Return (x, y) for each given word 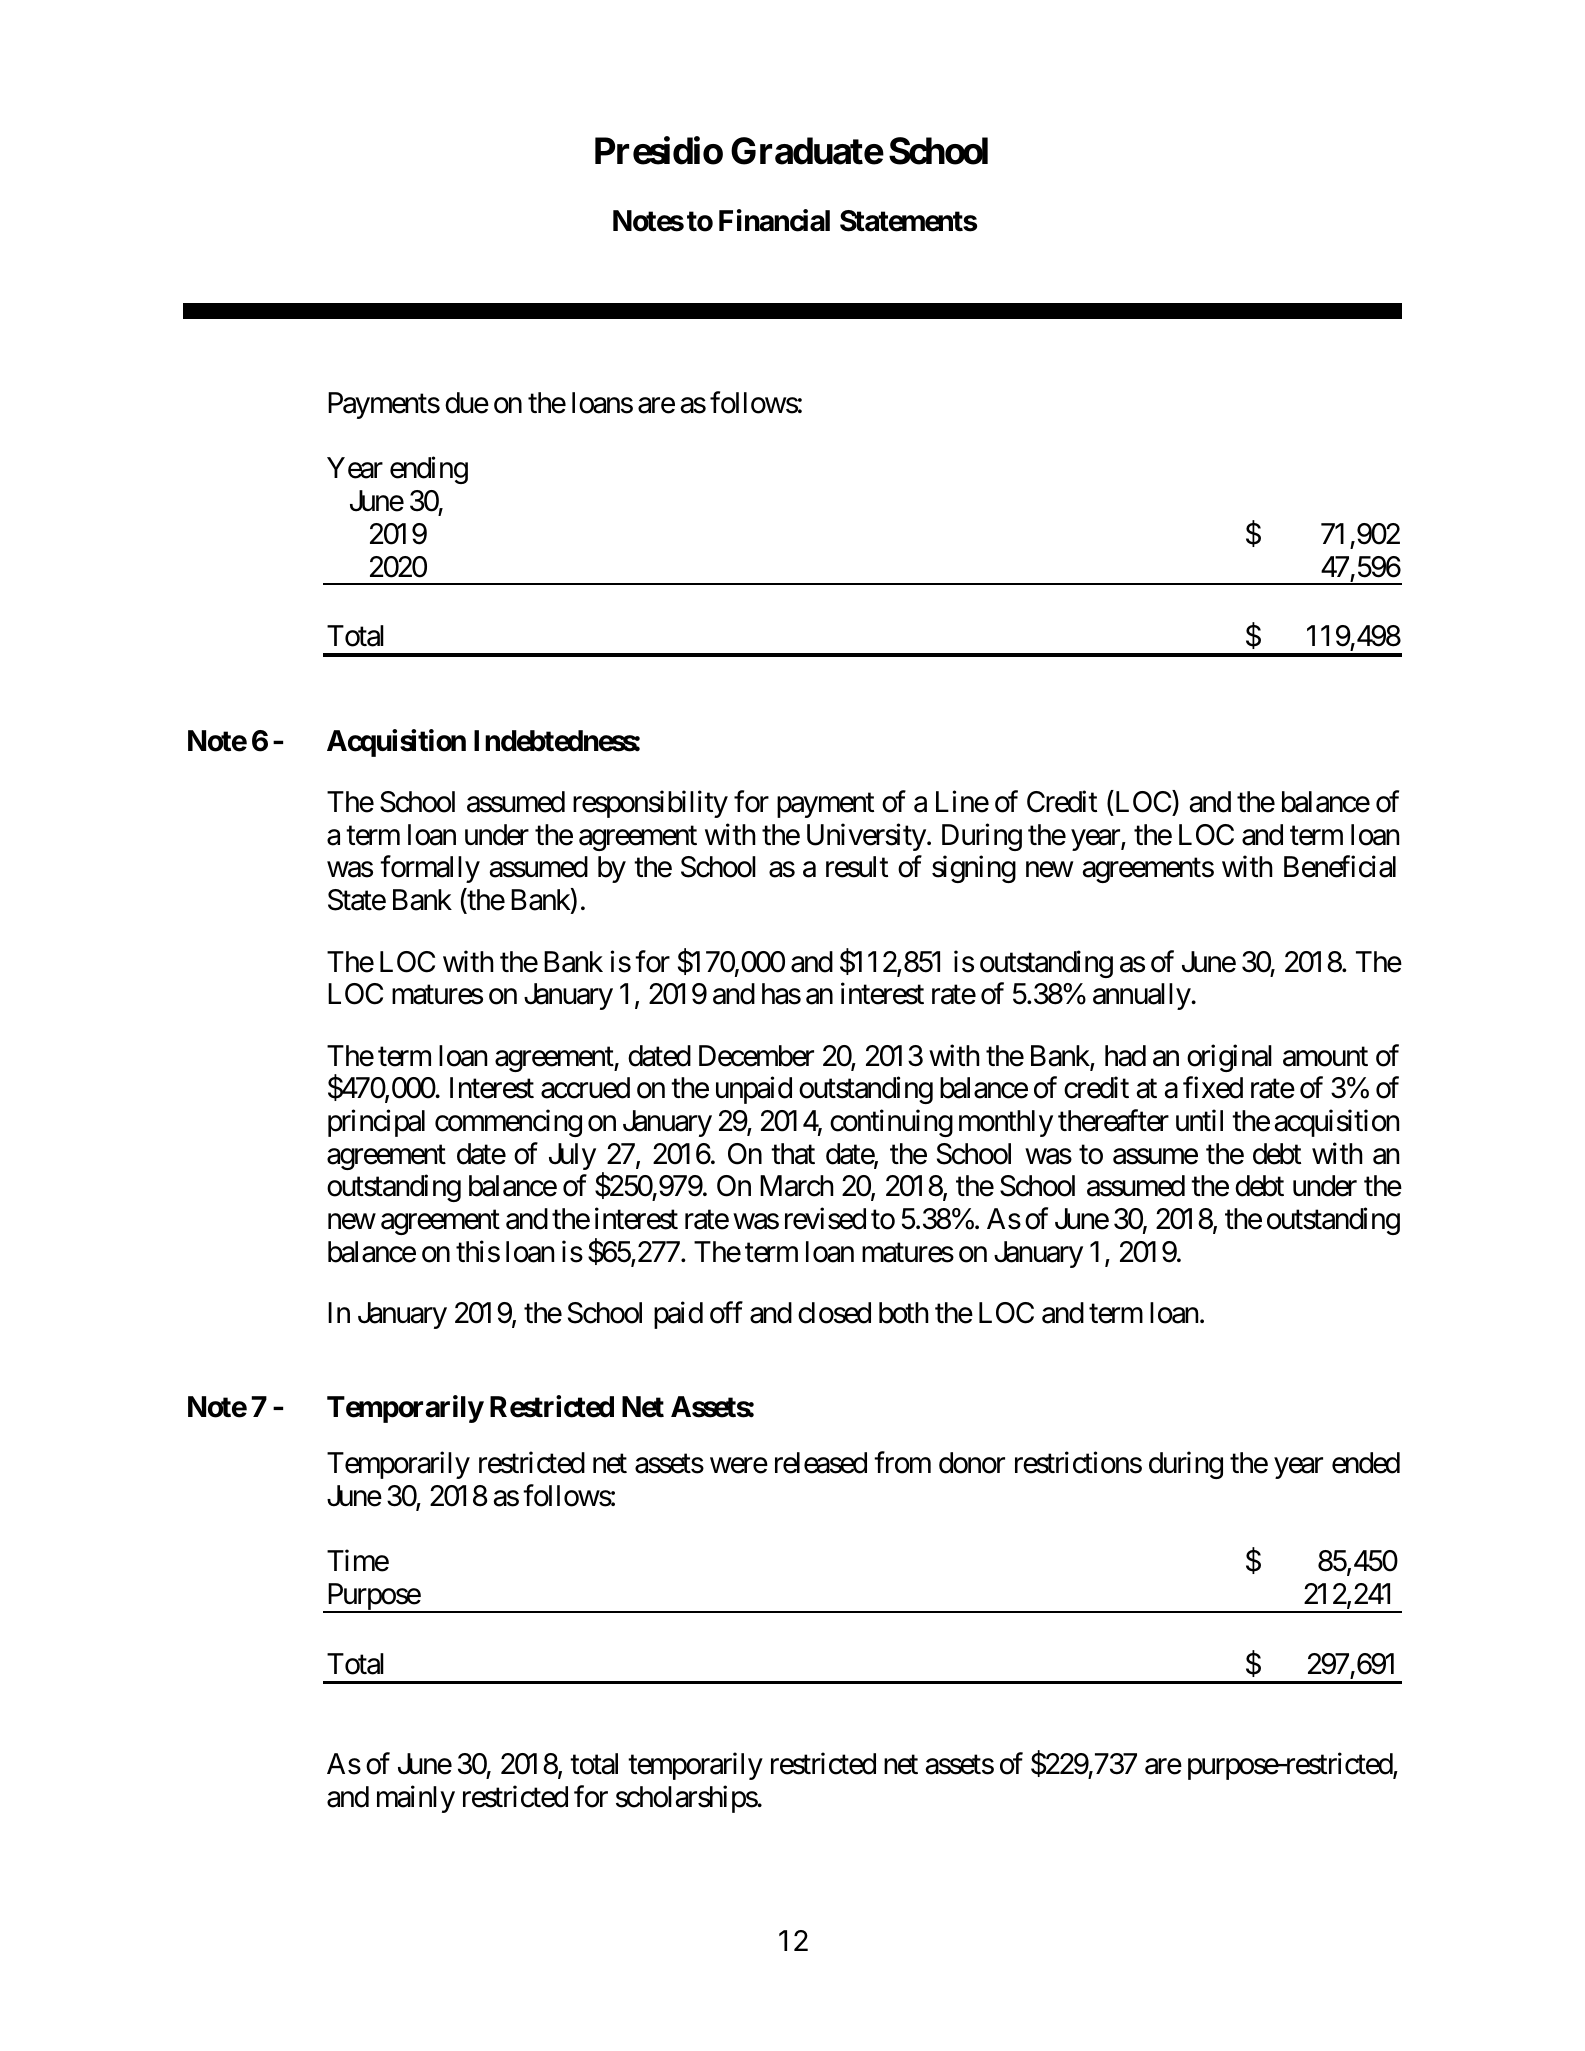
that (793, 1154)
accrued (585, 1088)
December (756, 1056)
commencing (508, 1123)
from (902, 1463)
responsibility (650, 804)
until (1199, 1120)
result (857, 867)
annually (1142, 996)
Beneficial (1340, 867)
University (866, 837)
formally (430, 869)
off (726, 1313)
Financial (774, 220)
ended (1366, 1463)
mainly (416, 1799)
